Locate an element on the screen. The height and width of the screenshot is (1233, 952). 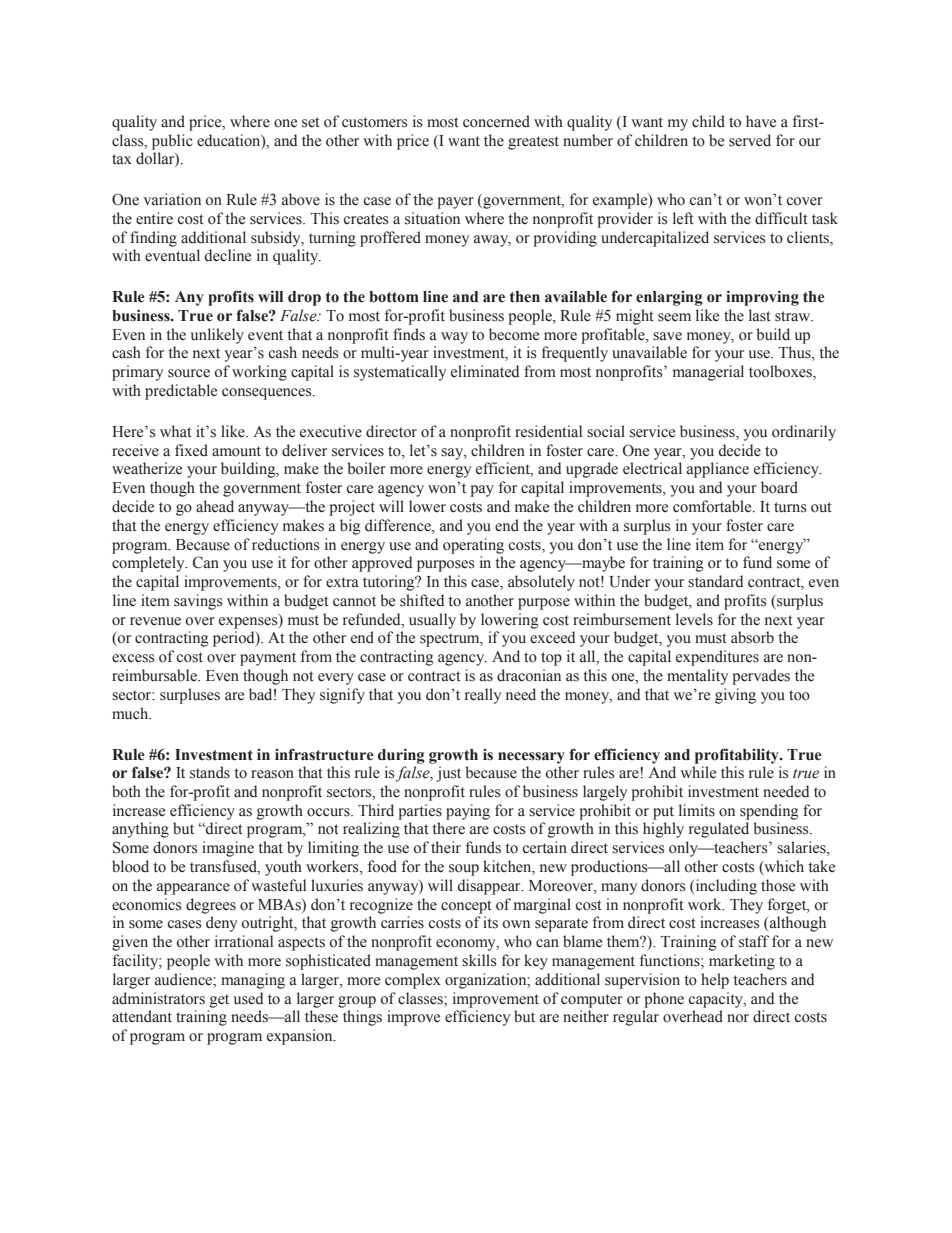
variation is located at coordinates (172, 199).
